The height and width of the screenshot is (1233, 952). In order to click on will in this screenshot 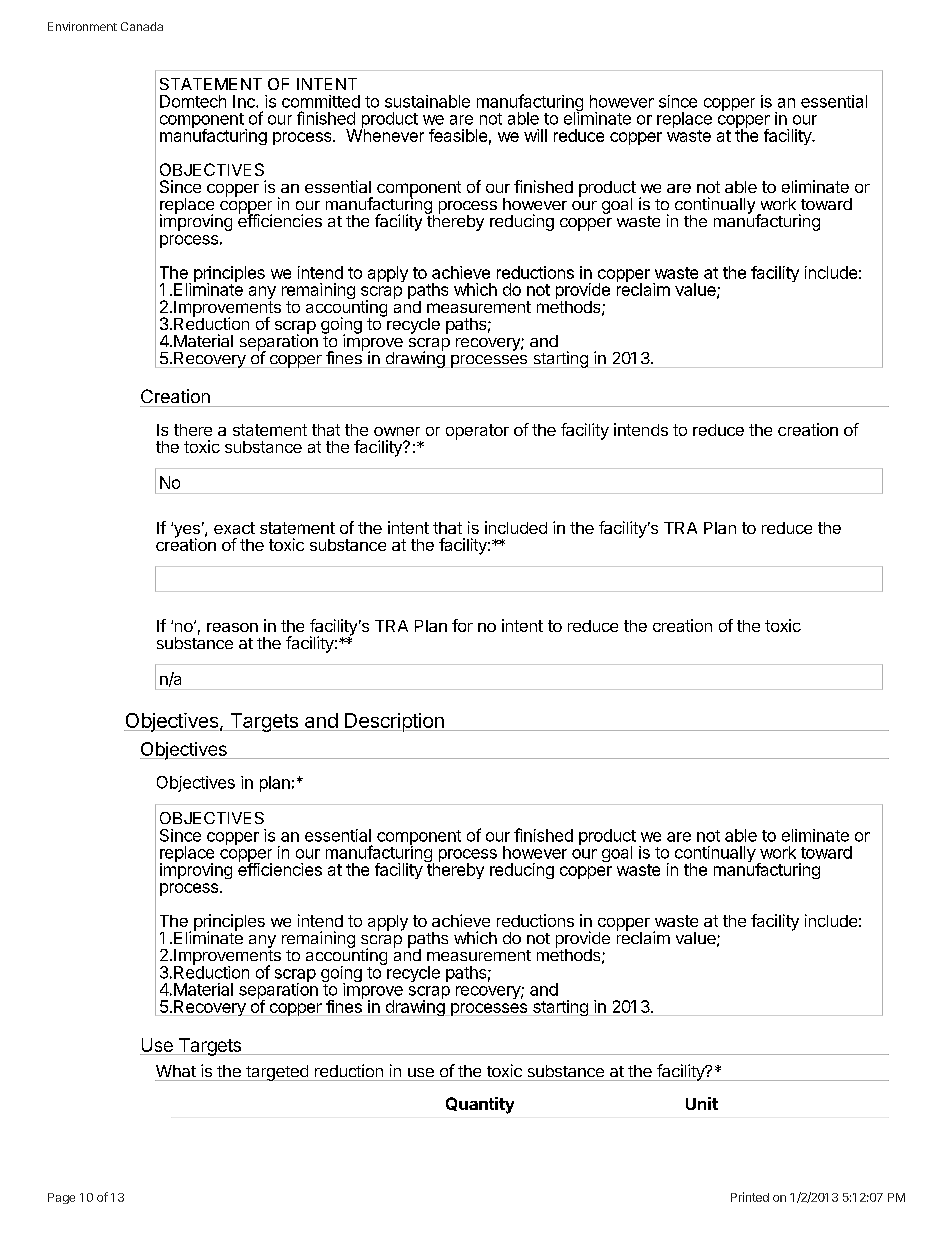, I will do `click(535, 135)`.
